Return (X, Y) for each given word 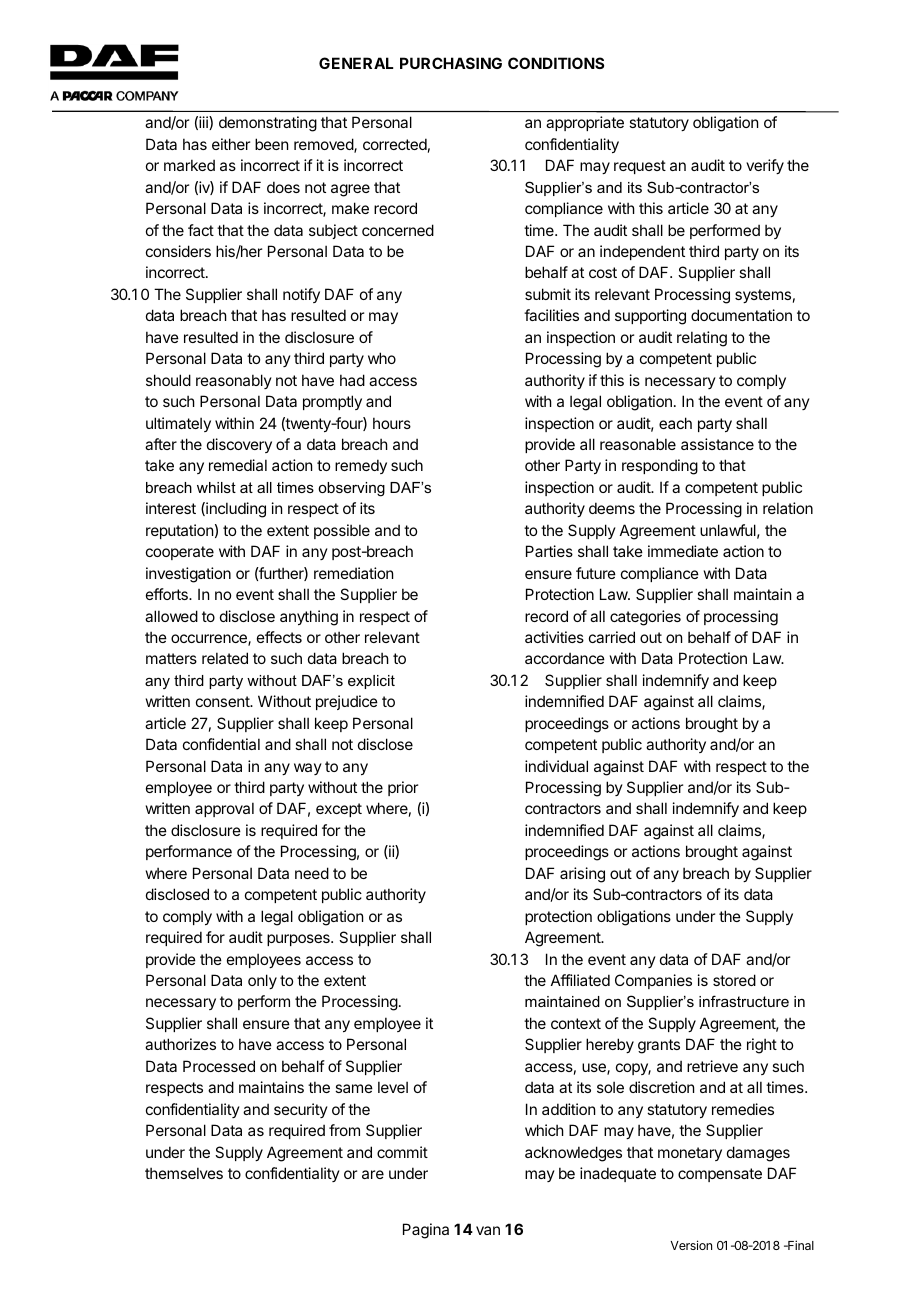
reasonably (234, 381)
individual (556, 766)
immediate (683, 551)
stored (734, 980)
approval (224, 809)
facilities (551, 315)
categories (645, 618)
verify (765, 166)
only (262, 981)
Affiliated (580, 980)
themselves (184, 1173)
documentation (741, 315)
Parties (549, 551)
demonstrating (268, 124)
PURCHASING (451, 63)
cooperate (180, 553)
